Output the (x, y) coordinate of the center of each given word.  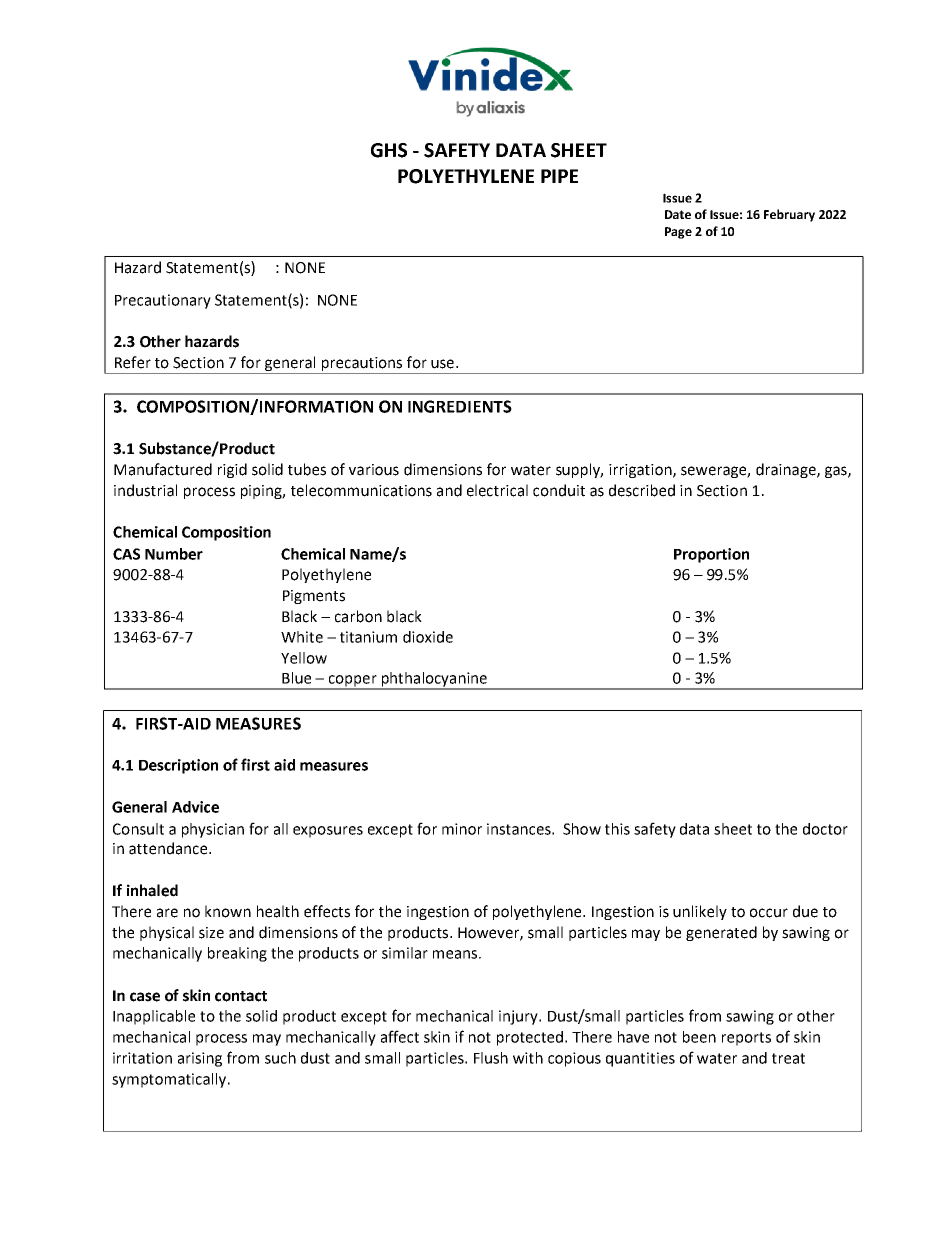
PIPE (559, 176)
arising (200, 1059)
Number (174, 554)
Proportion (711, 555)
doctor (825, 829)
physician (213, 830)
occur (769, 913)
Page (678, 233)
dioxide (428, 637)
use (442, 364)
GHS (389, 150)
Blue (296, 678)
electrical (497, 490)
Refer (133, 362)
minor (462, 829)
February (789, 215)
